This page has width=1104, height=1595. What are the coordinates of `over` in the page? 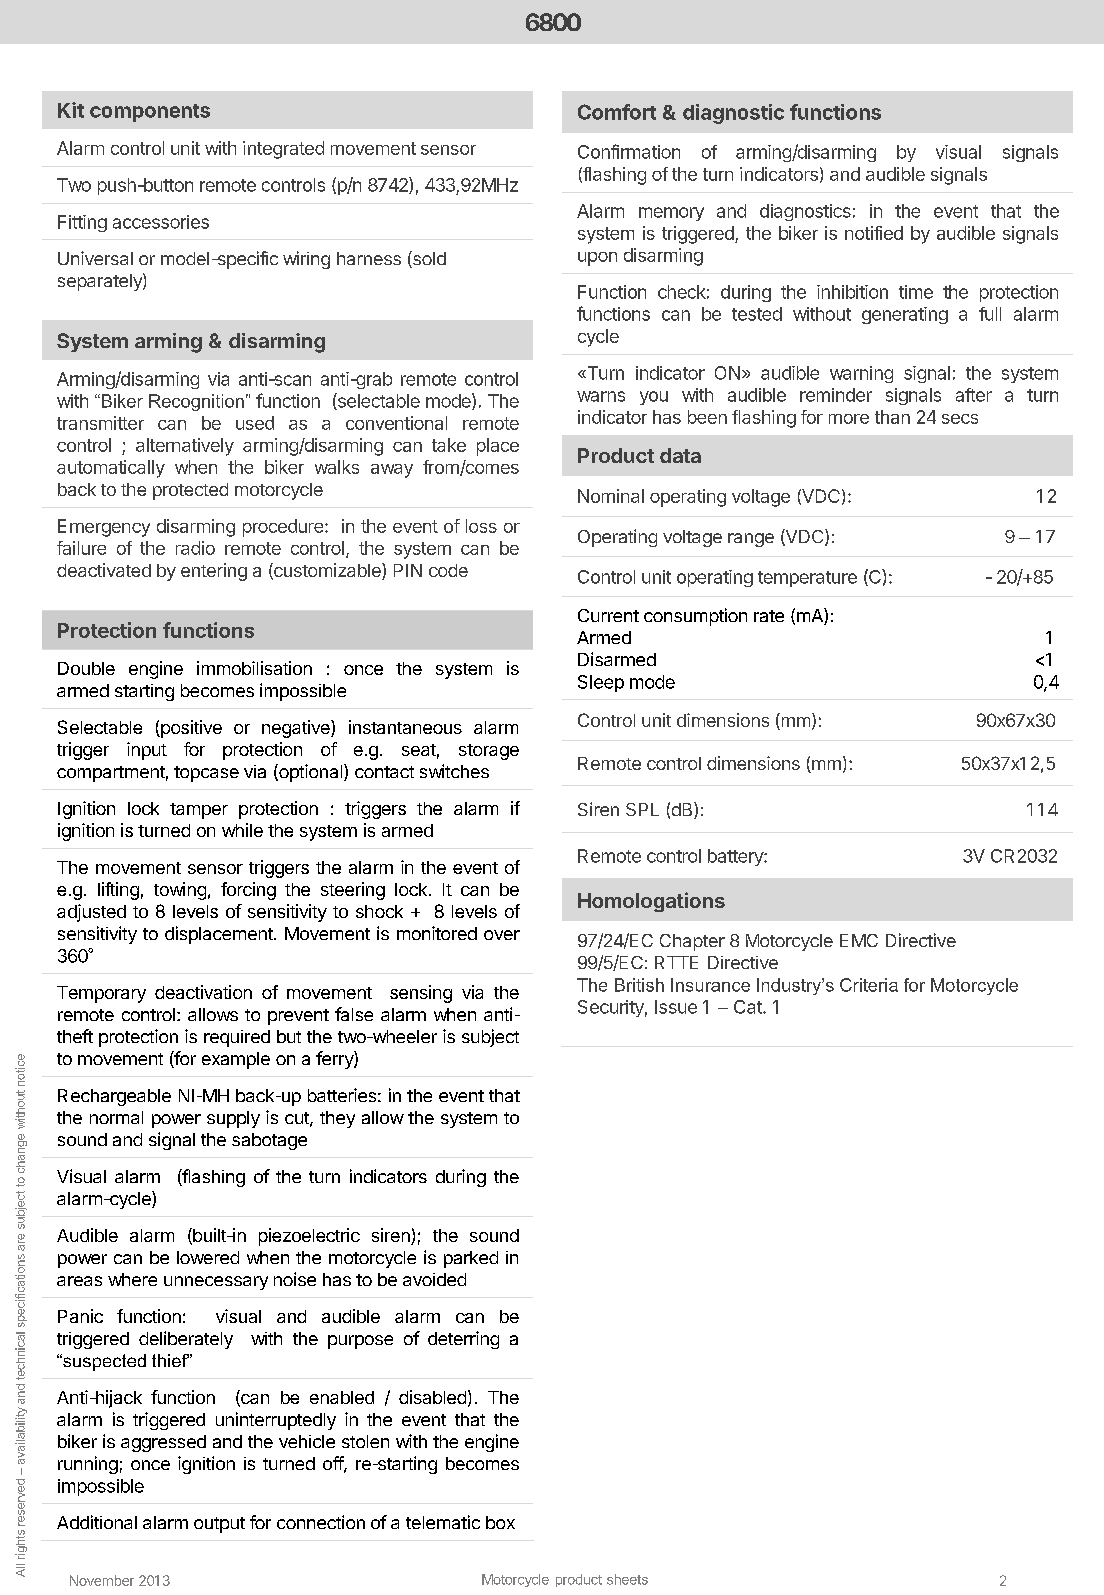 It's located at (502, 935).
